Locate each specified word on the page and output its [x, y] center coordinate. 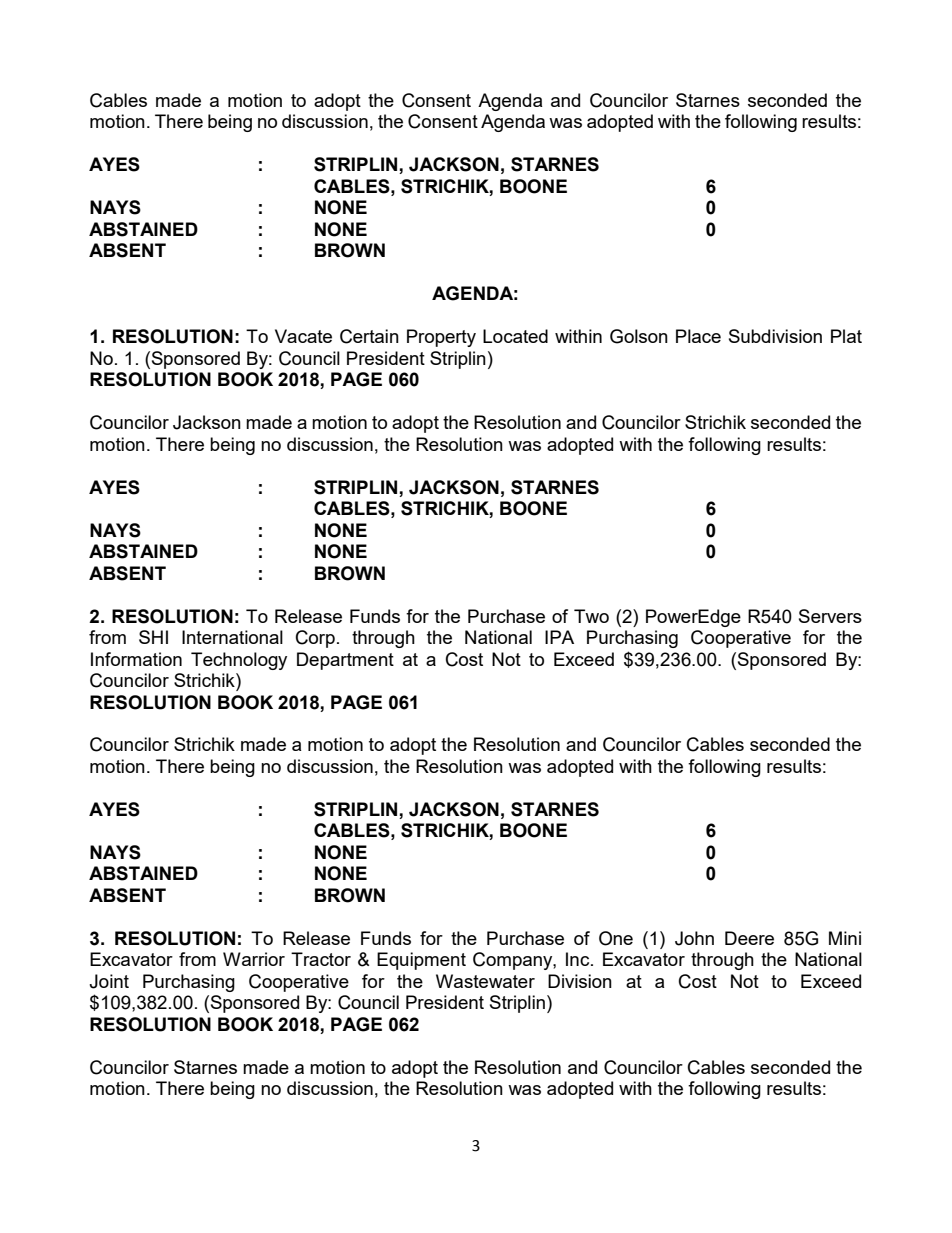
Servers [830, 616]
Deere [749, 938]
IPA [559, 637]
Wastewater [485, 981]
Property [441, 338]
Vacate [303, 336]
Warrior [254, 959]
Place [698, 336]
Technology [239, 661]
